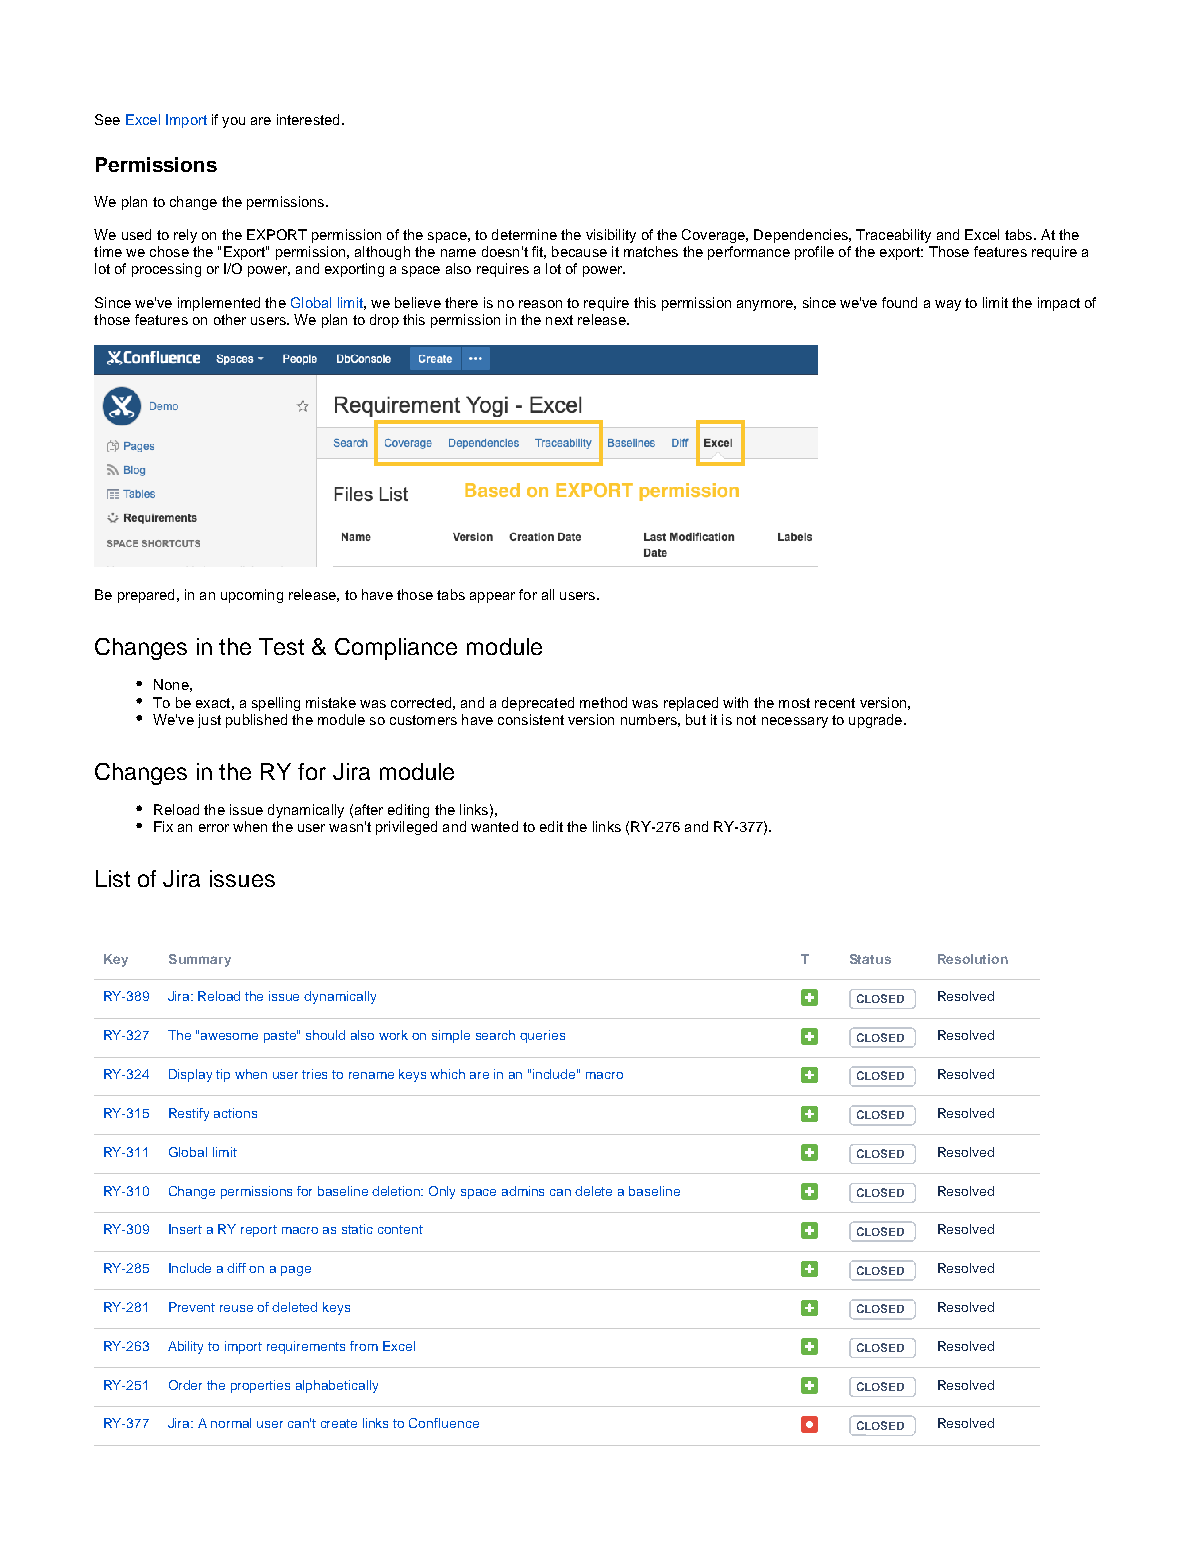 This screenshot has width=1204, height=1558. I want to click on Order, so click(185, 1385).
